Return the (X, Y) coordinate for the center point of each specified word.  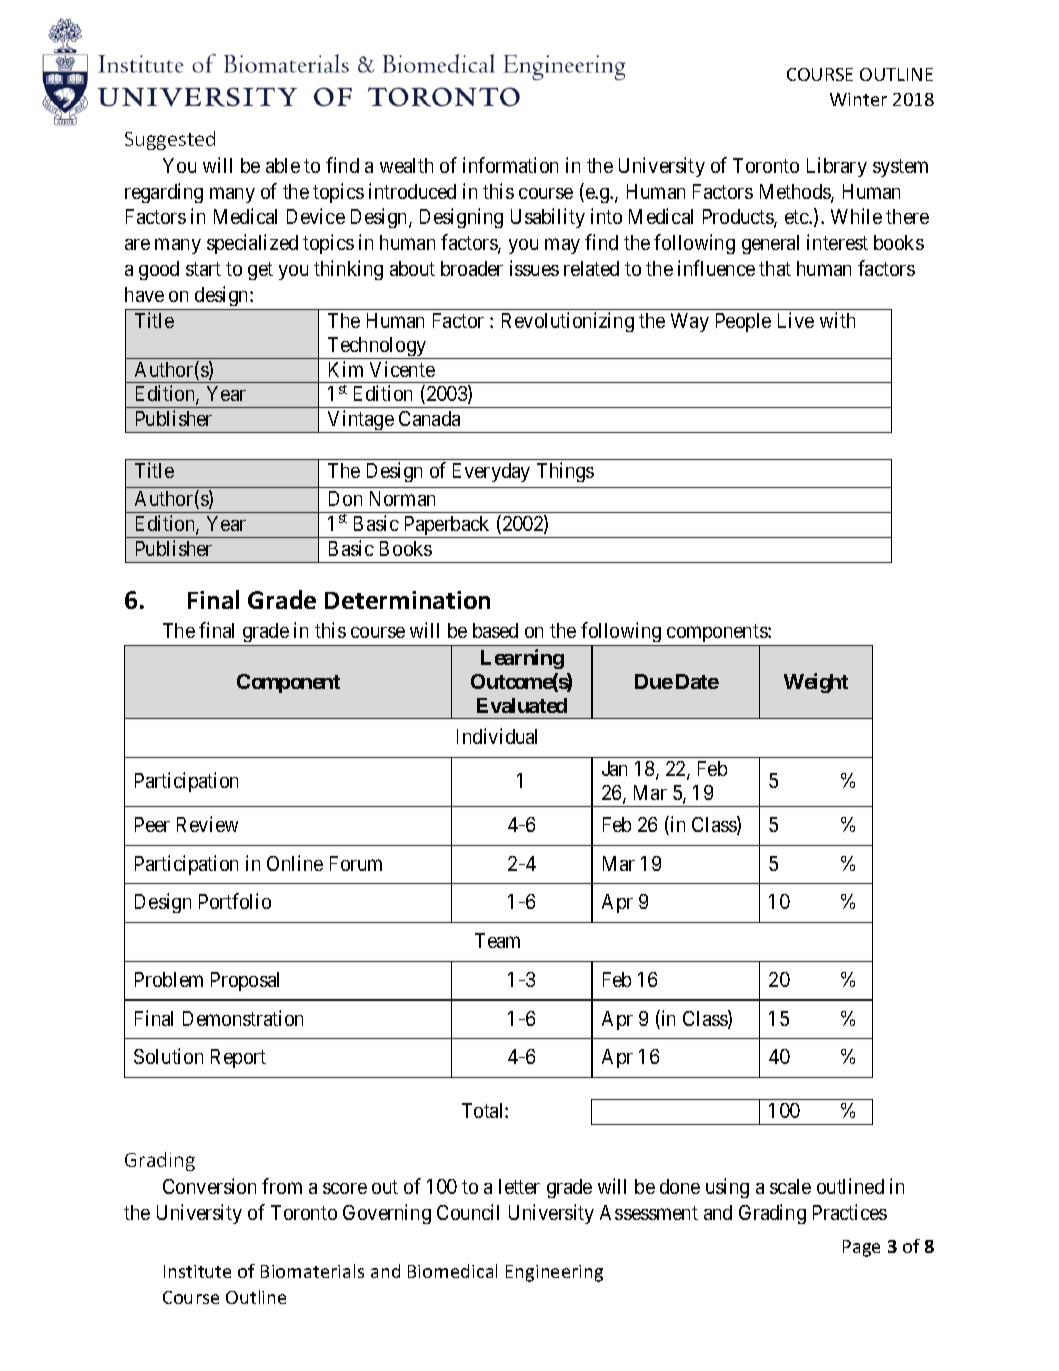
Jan (614, 768)
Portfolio (235, 901)
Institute (197, 1271)
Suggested (170, 140)
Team (497, 940)
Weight (816, 683)
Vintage (360, 421)
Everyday (491, 472)
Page (861, 1248)
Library (837, 167)
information (510, 165)
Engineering (554, 1273)
